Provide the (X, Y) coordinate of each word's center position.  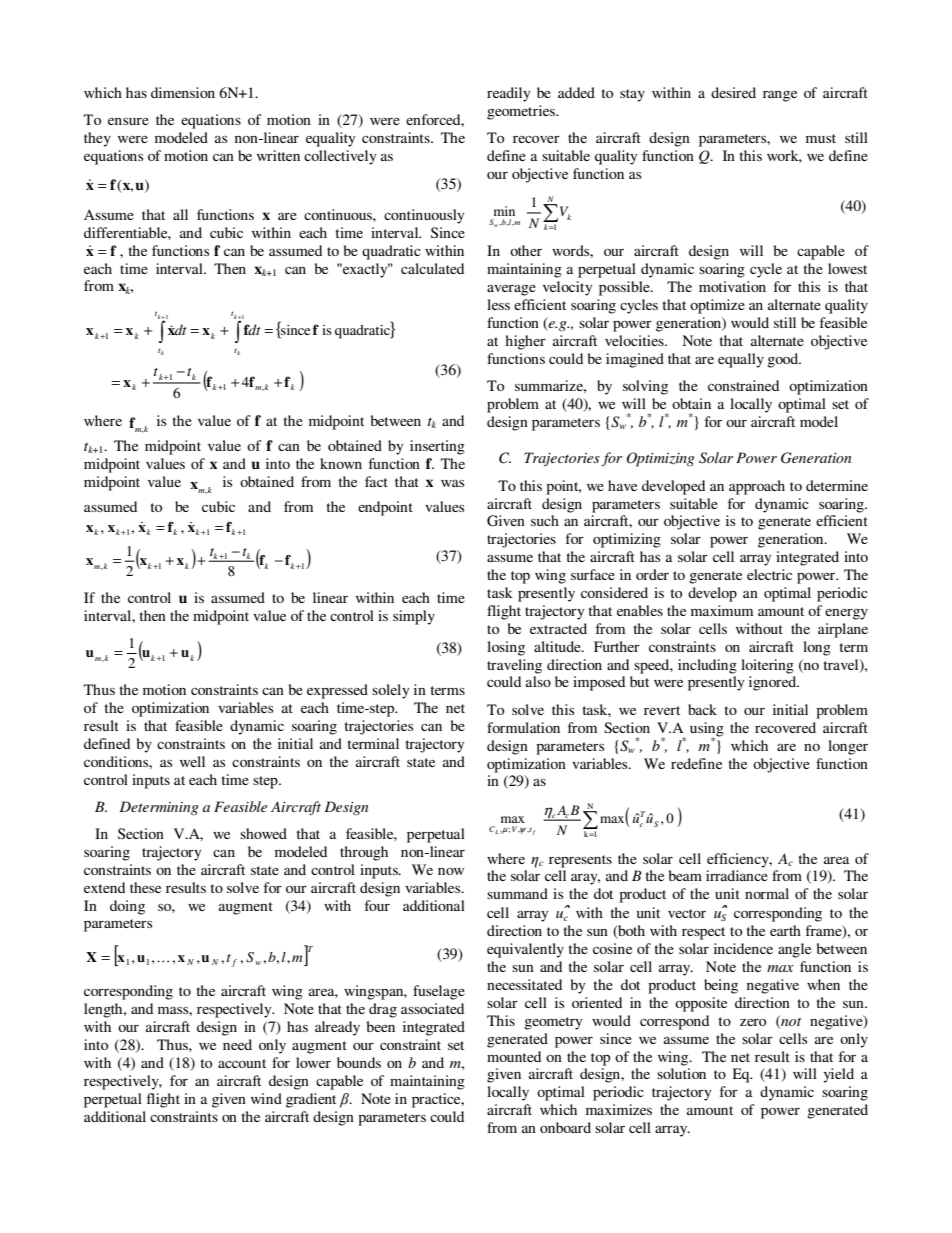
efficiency (739, 860)
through (364, 853)
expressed (337, 691)
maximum (722, 610)
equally (741, 360)
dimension (183, 92)
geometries (522, 112)
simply (414, 617)
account (242, 1063)
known (341, 463)
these (145, 887)
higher (525, 342)
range (780, 96)
